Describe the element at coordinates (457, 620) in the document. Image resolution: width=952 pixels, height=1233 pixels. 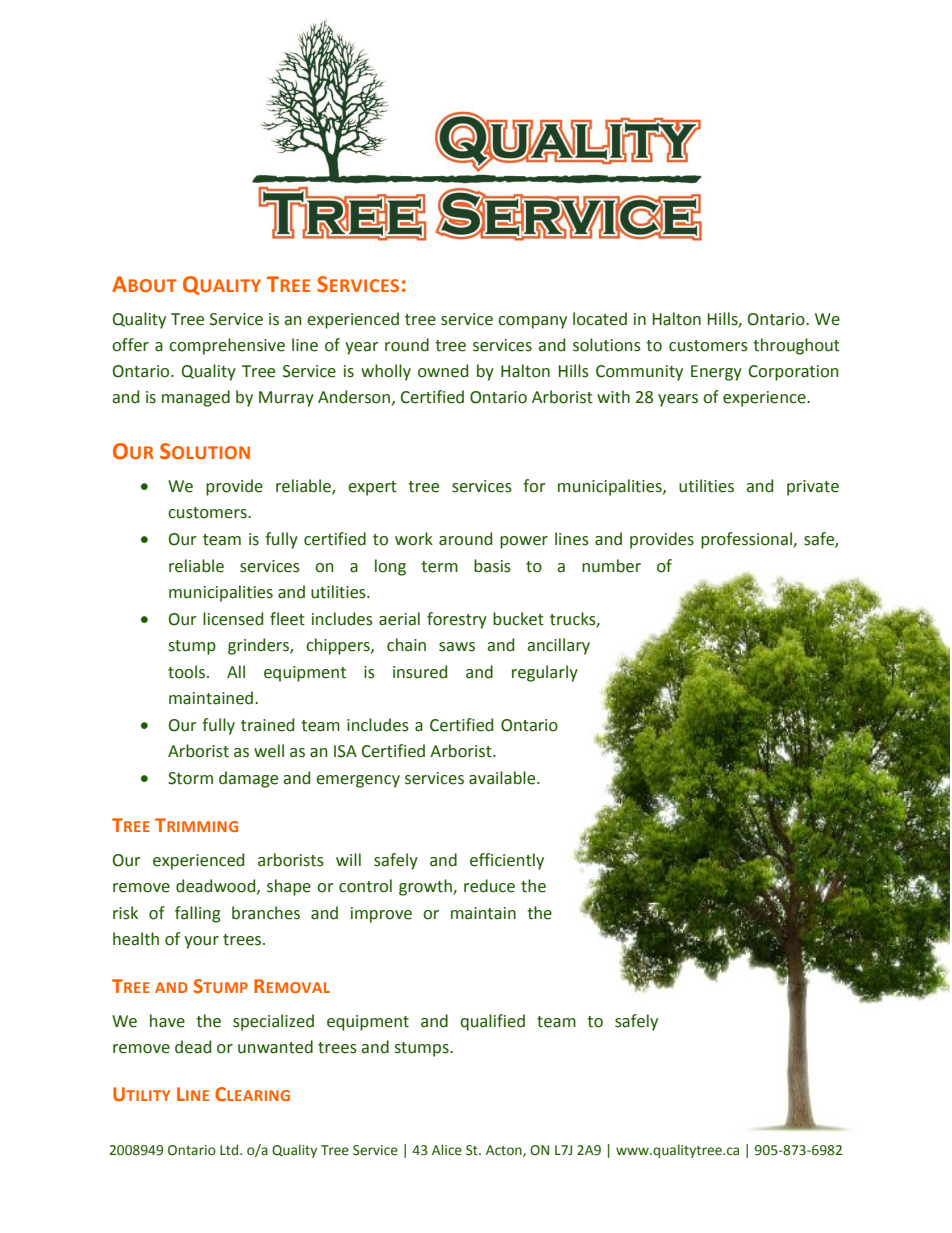
I see `forestry` at that location.
